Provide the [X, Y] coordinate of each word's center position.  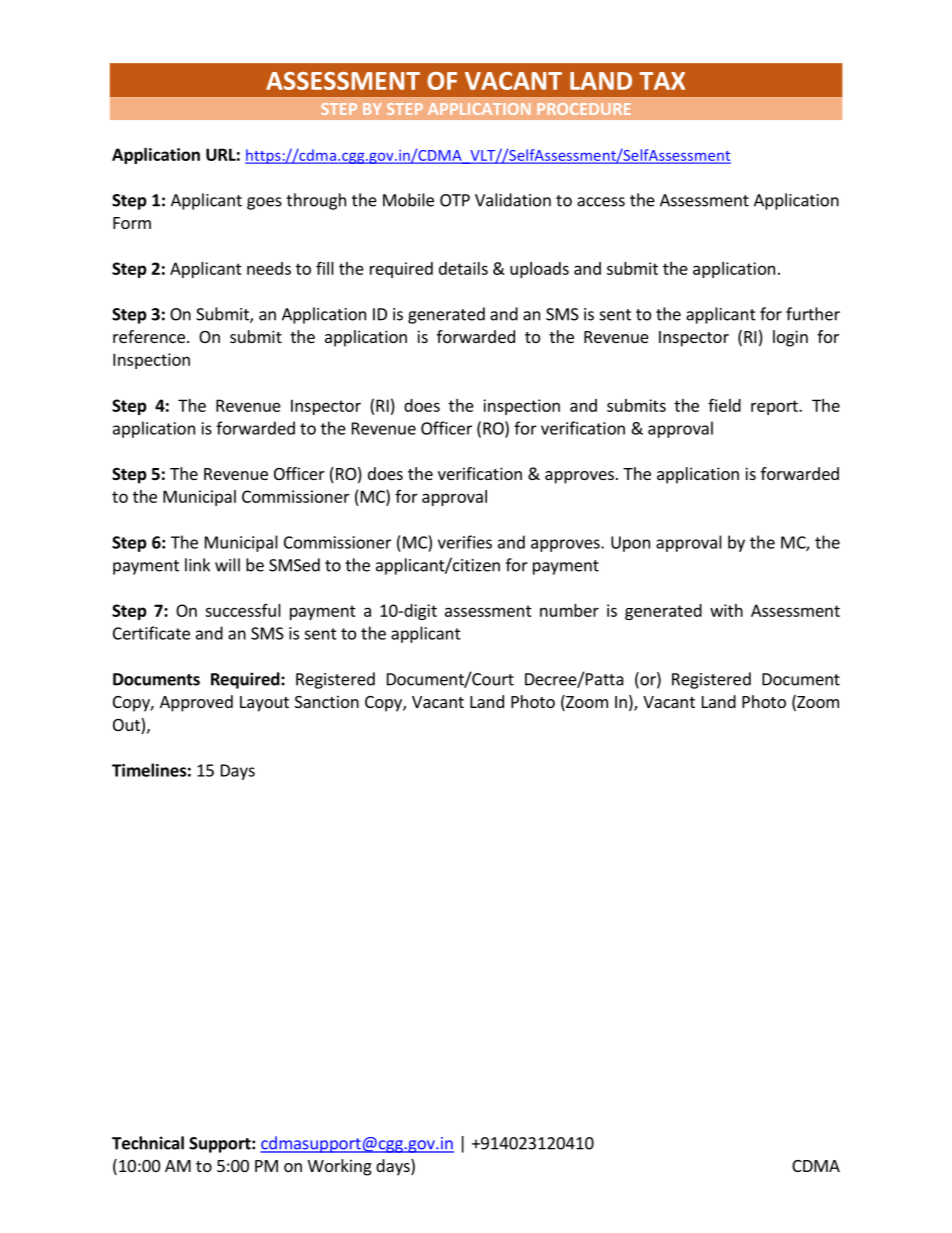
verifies [465, 542]
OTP [455, 200]
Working [340, 1167]
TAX [662, 81]
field [724, 405]
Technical [148, 1143]
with [726, 610]
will [227, 565]
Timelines [149, 770]
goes [264, 203]
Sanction [327, 701]
